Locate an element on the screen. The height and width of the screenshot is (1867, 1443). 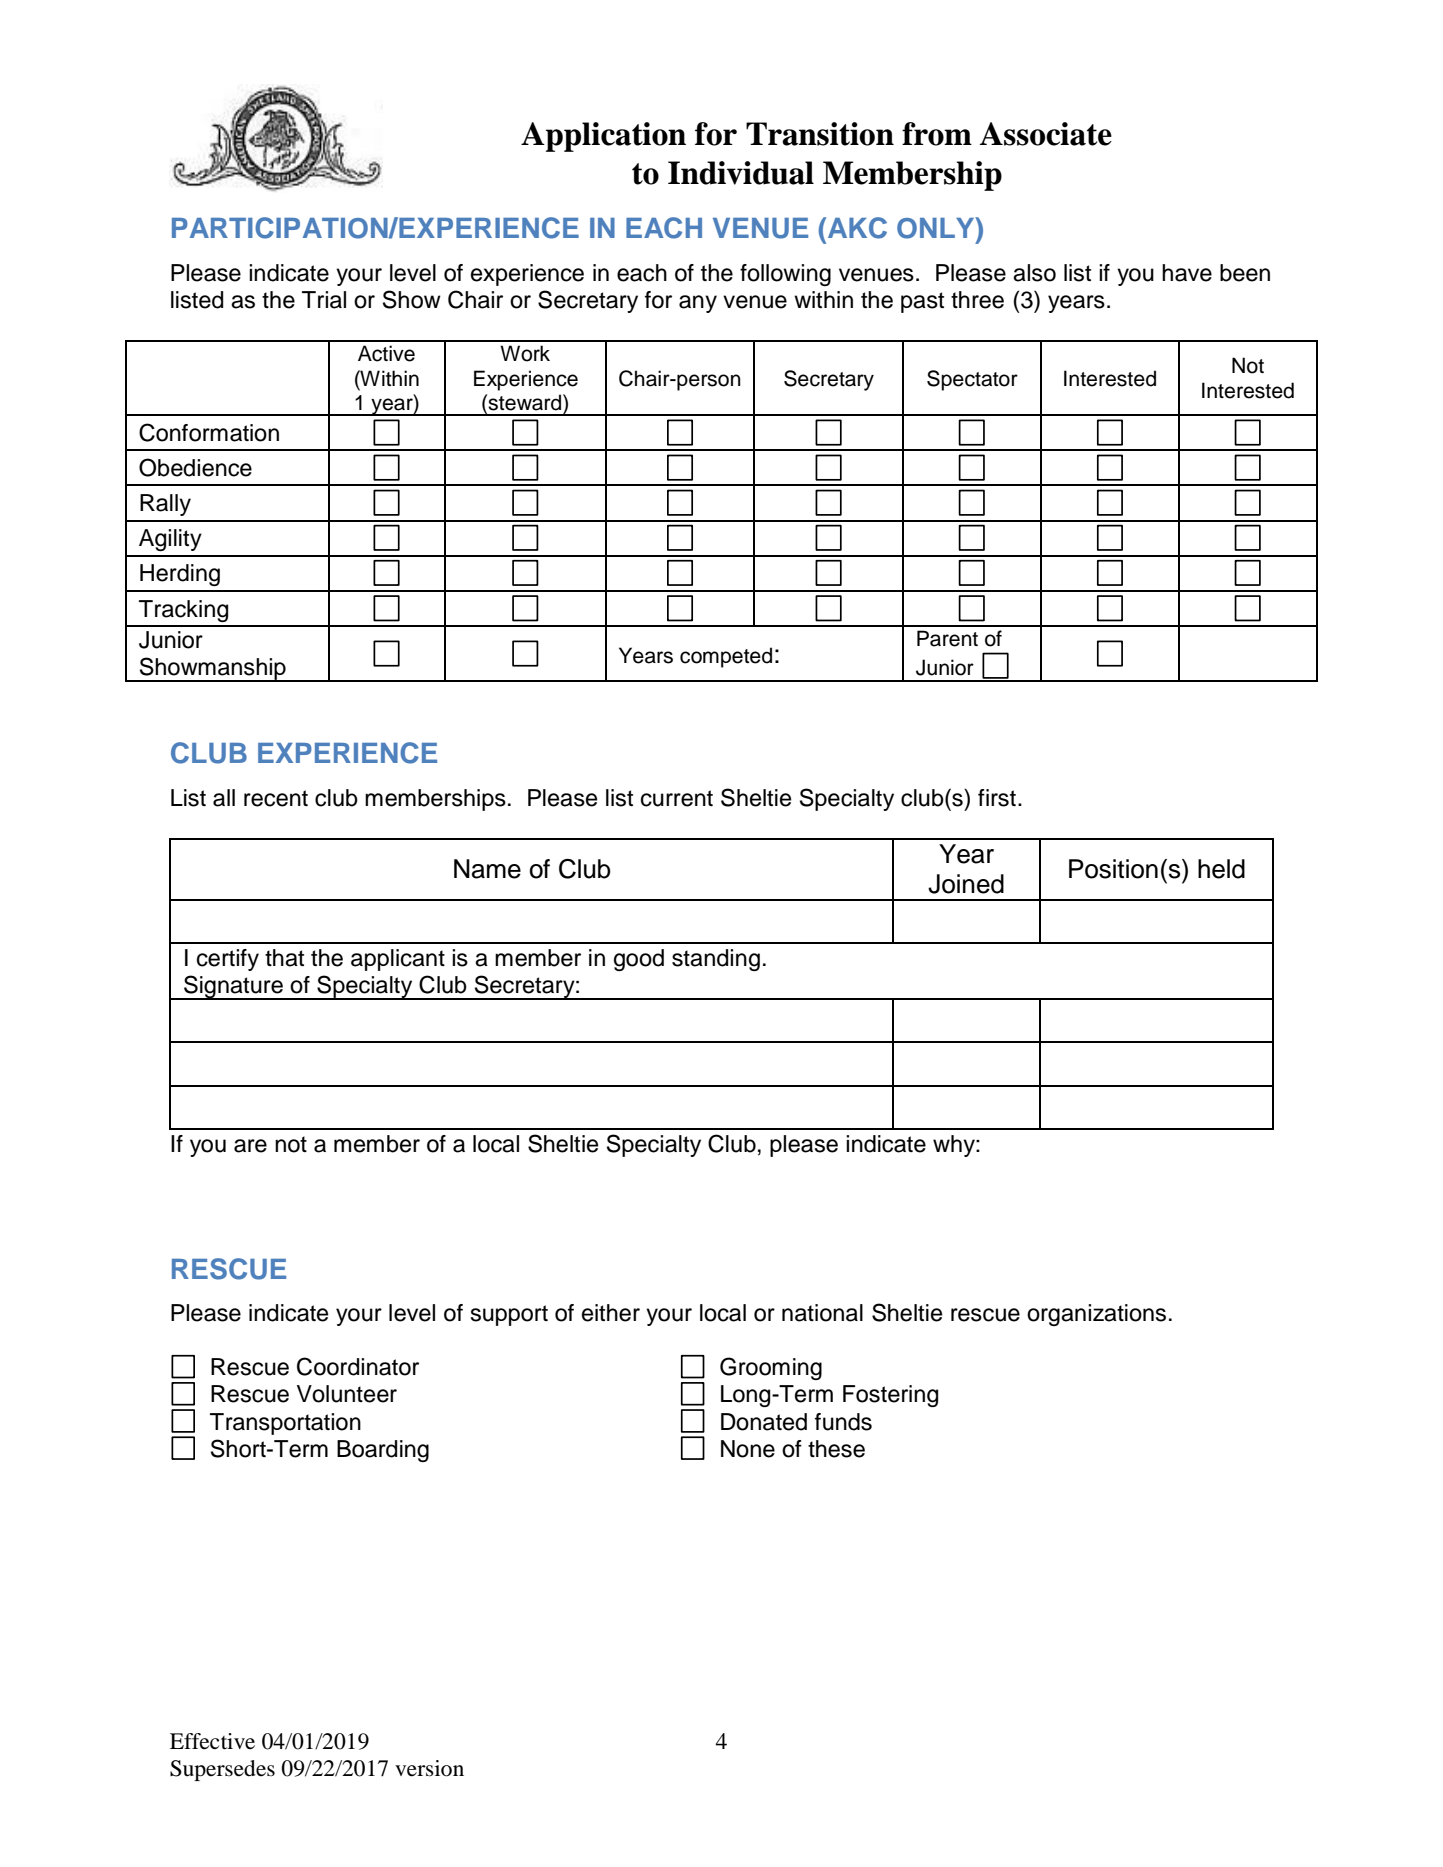
Individual is located at coordinates (741, 173).
